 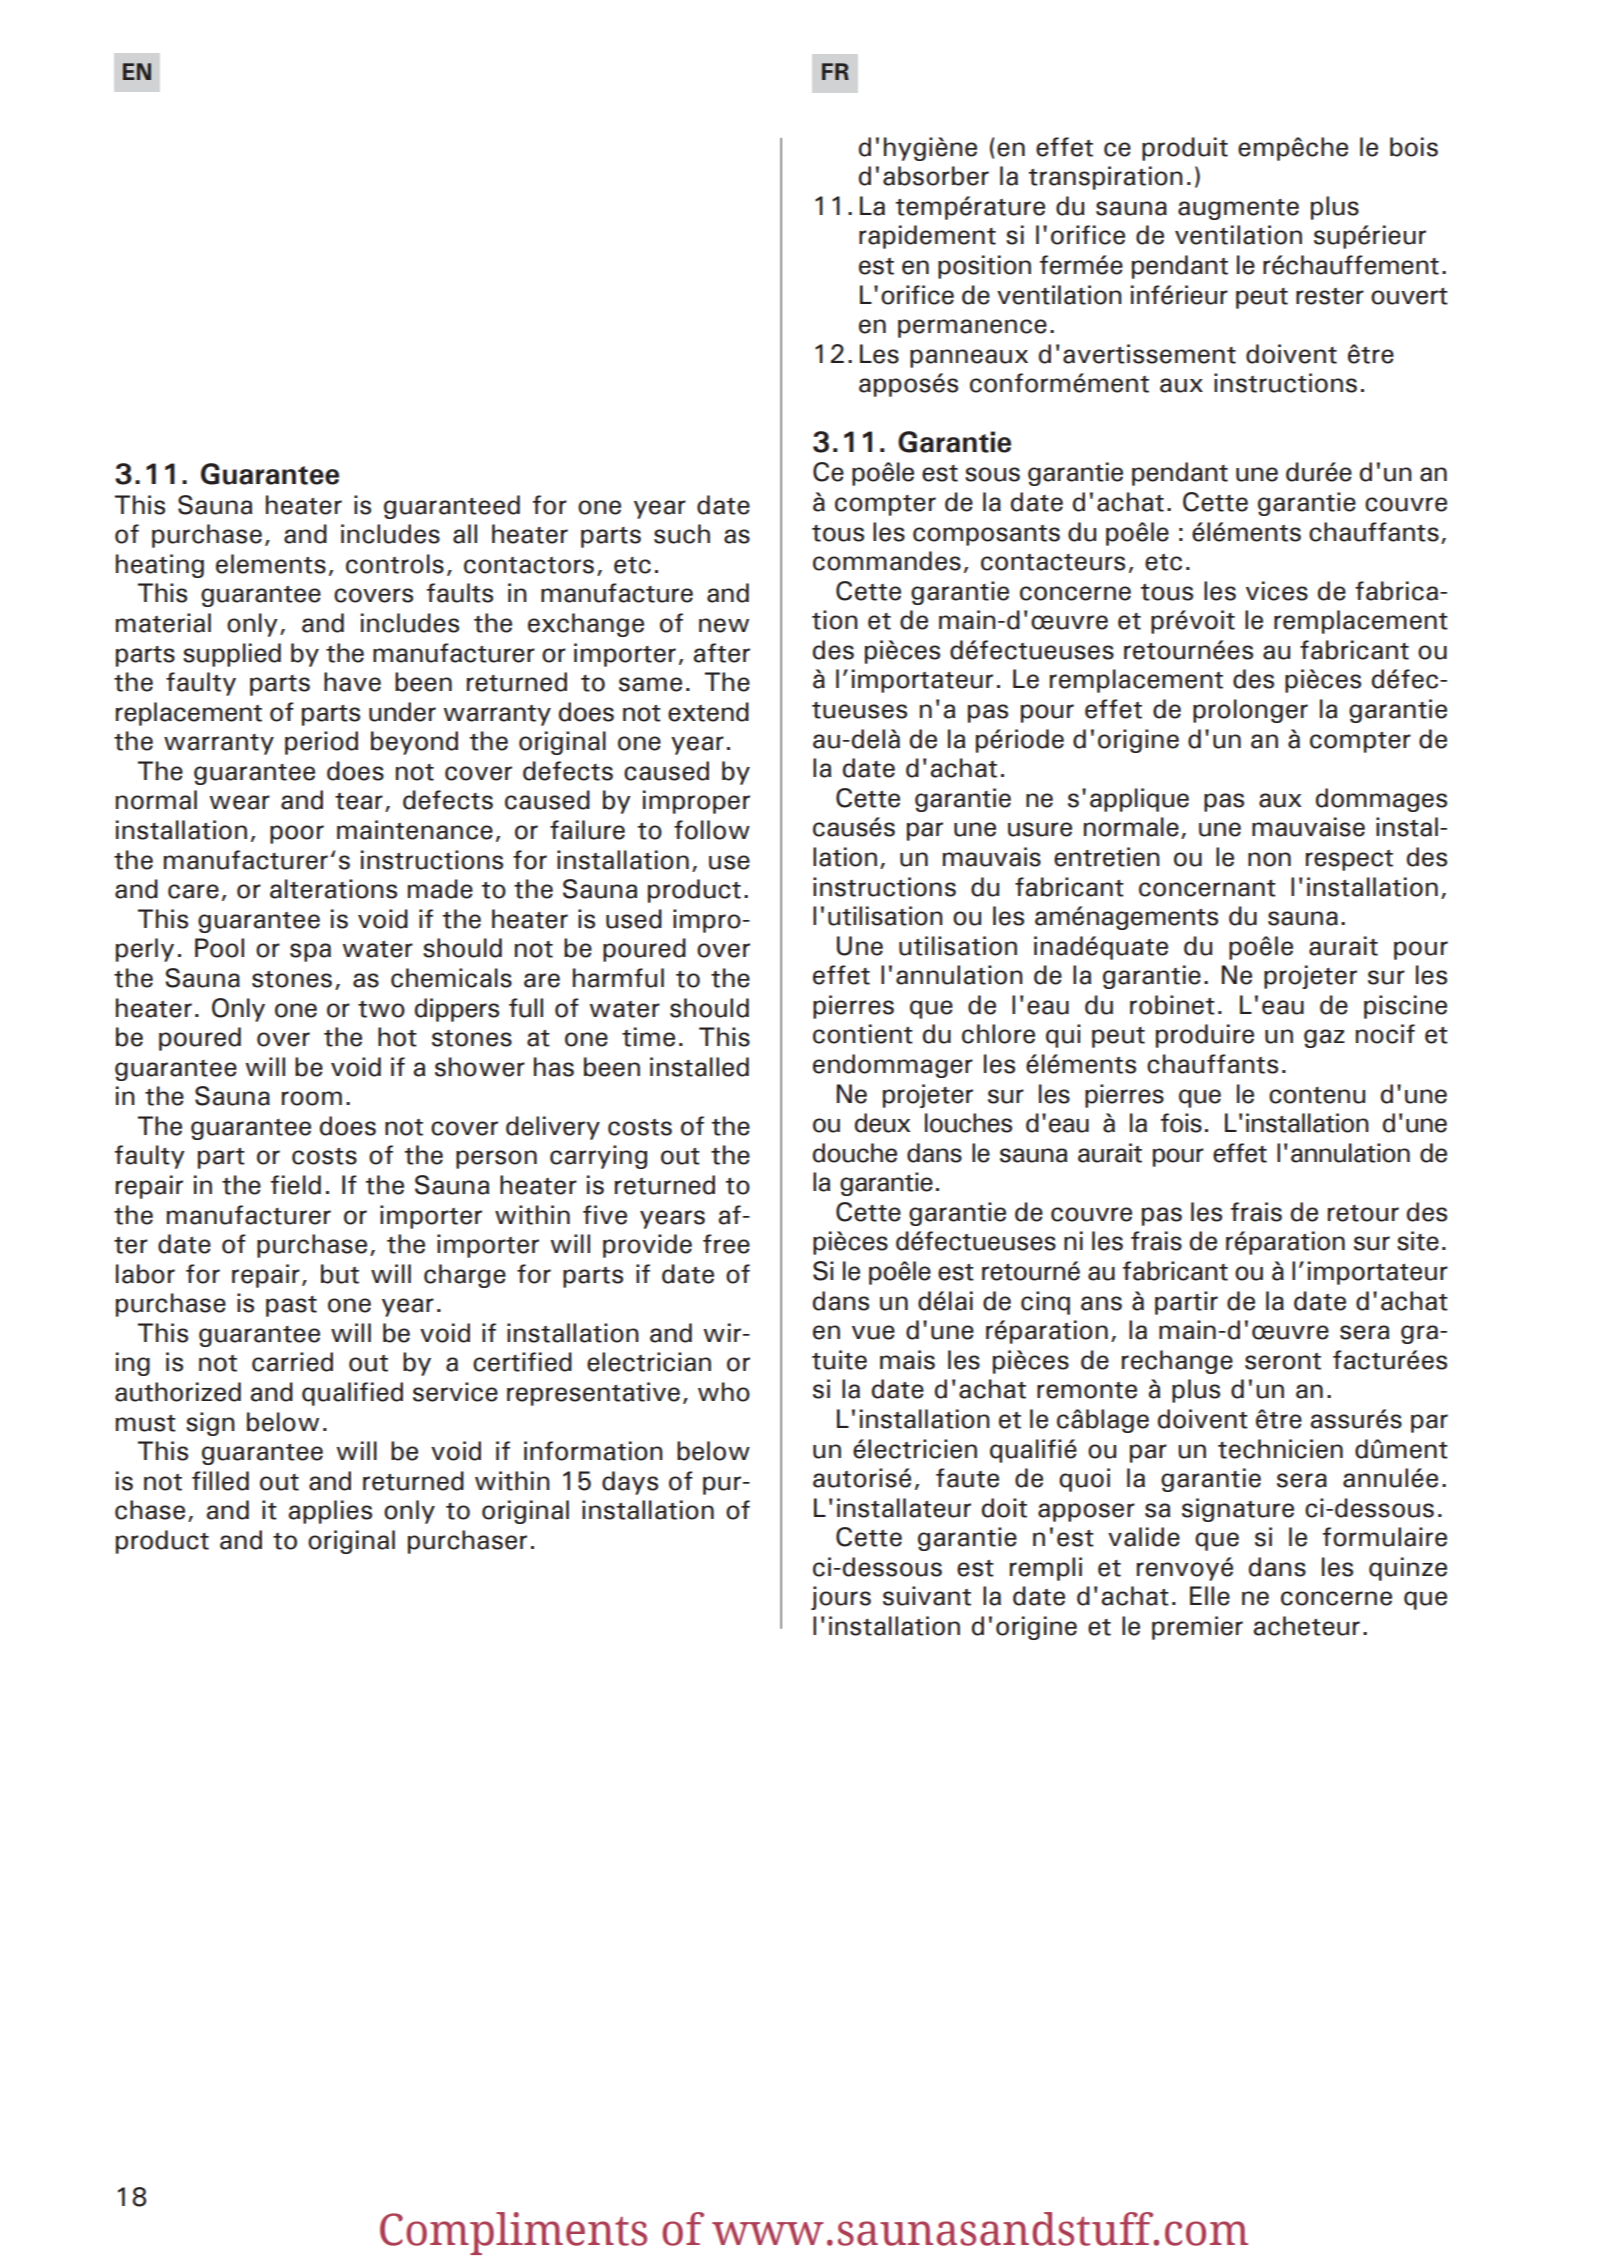 What do you see at coordinates (1414, 147) in the page?
I see `bois` at bounding box center [1414, 147].
